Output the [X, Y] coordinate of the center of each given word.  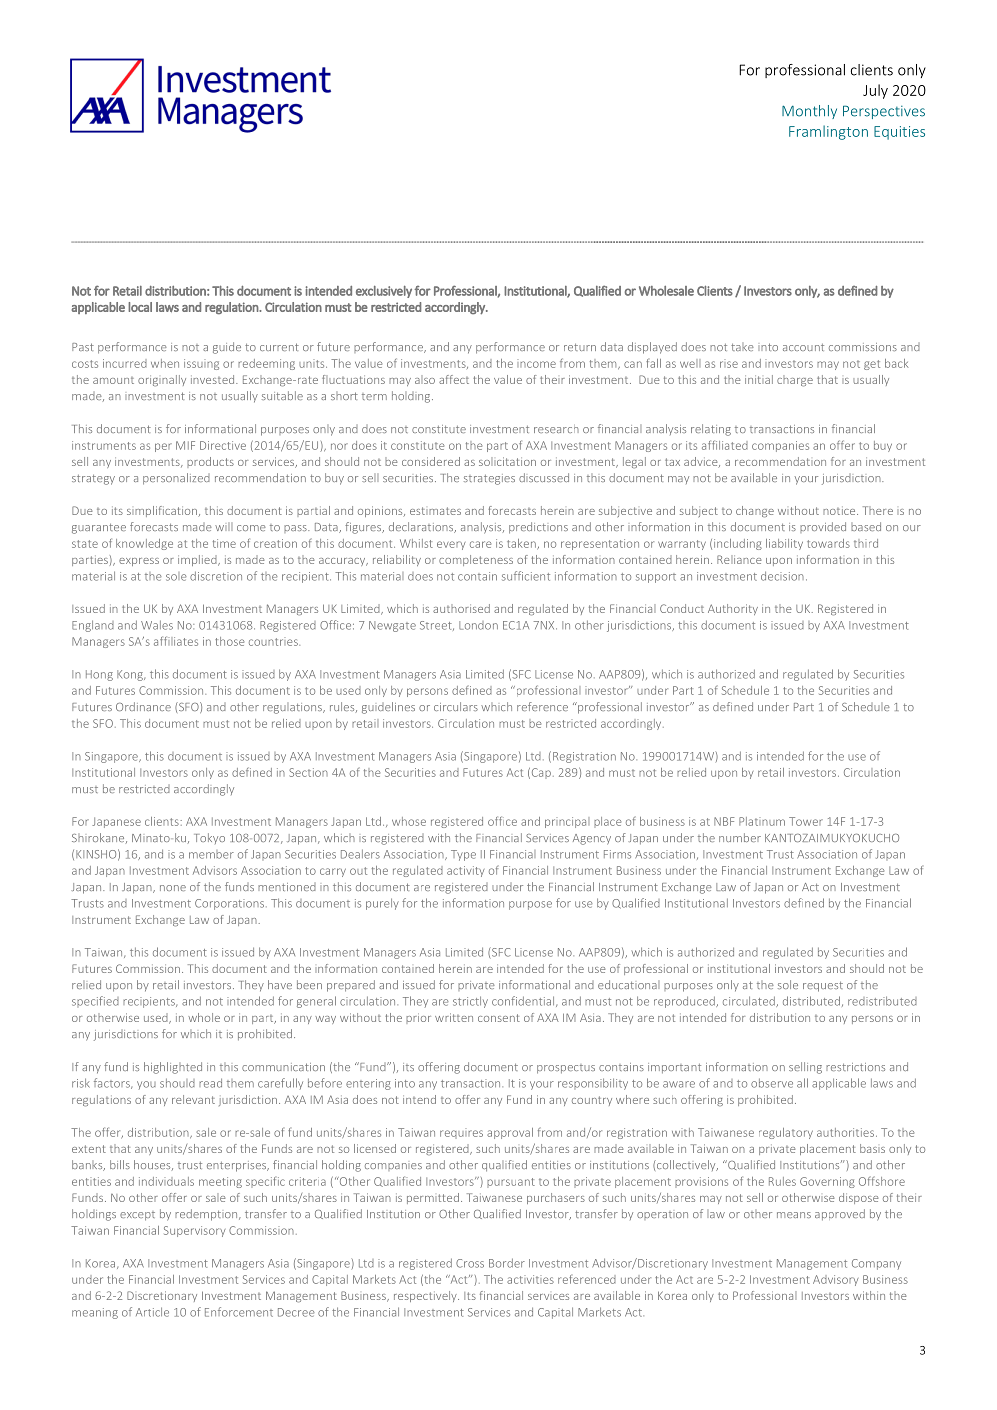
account [803, 347]
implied [198, 560]
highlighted [173, 1068]
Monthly [809, 112]
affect [454, 379]
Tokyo [209, 838]
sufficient [526, 576]
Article [152, 1312]
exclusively [384, 292]
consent [499, 1018]
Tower [806, 821]
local [140, 307]
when [165, 363]
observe [772, 1083]
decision [782, 576]
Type [463, 855]
